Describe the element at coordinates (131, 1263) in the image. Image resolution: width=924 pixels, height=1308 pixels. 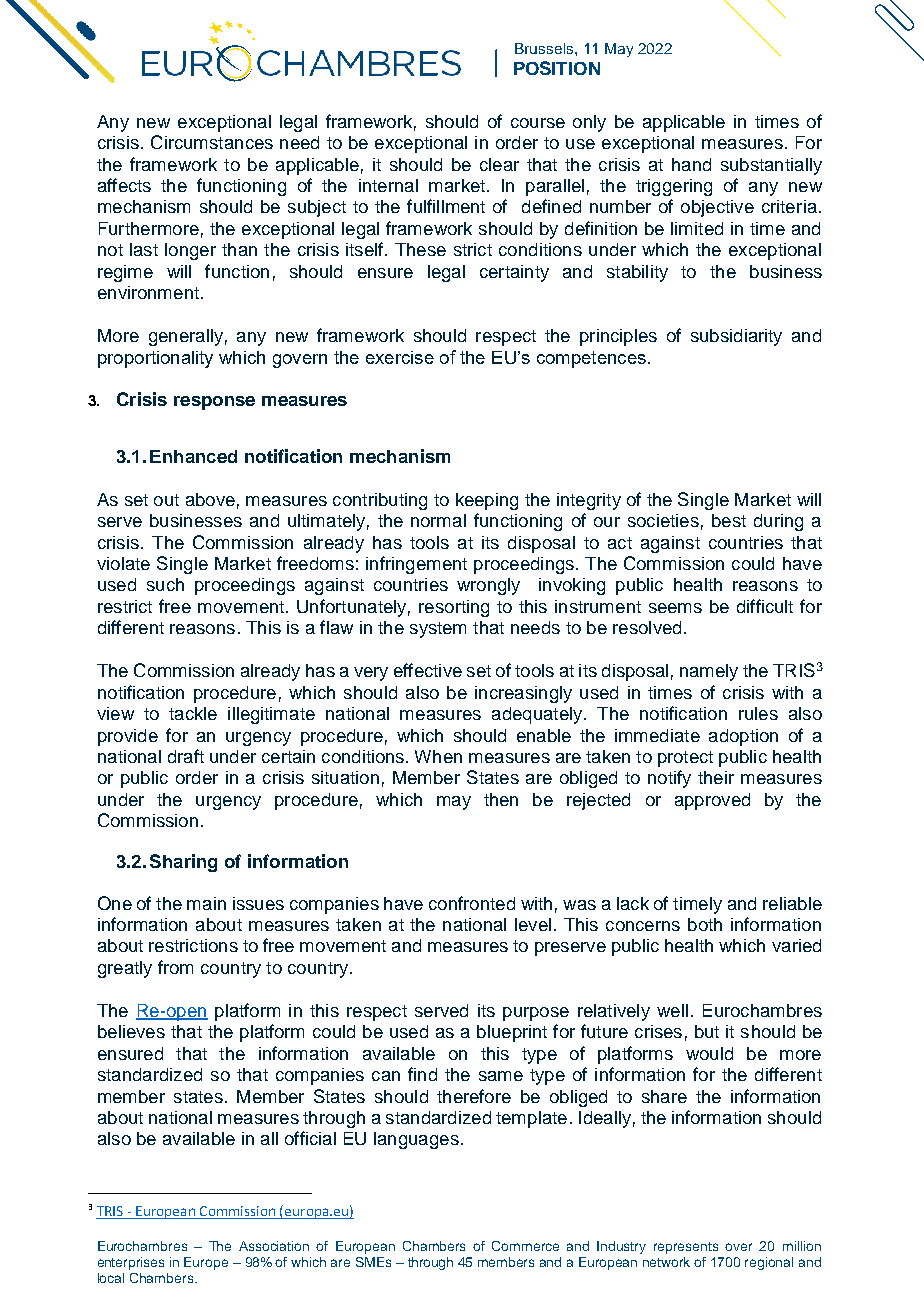
I see `enterprises` at that location.
